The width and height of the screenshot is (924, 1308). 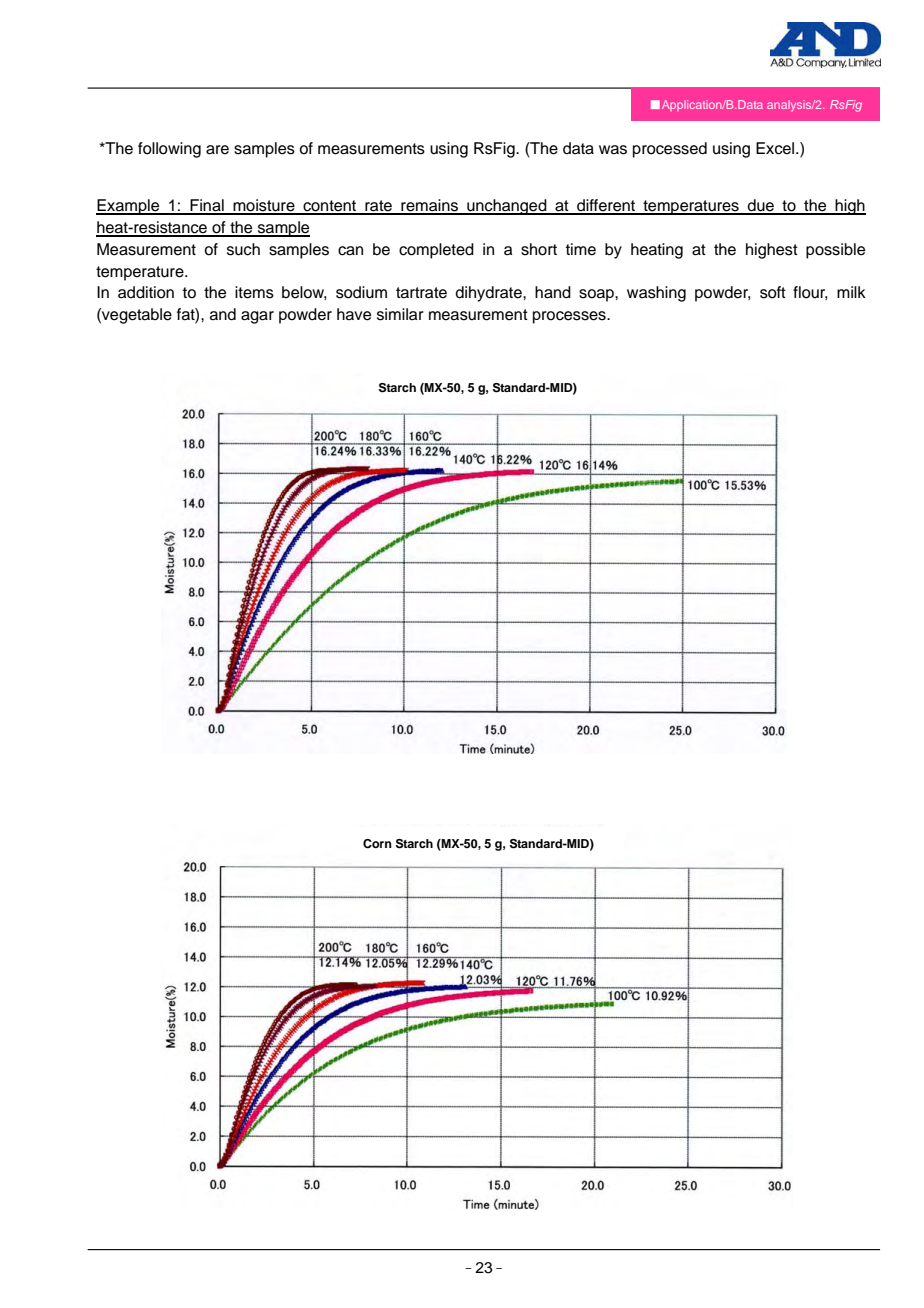 I want to click on agar, so click(x=257, y=317).
